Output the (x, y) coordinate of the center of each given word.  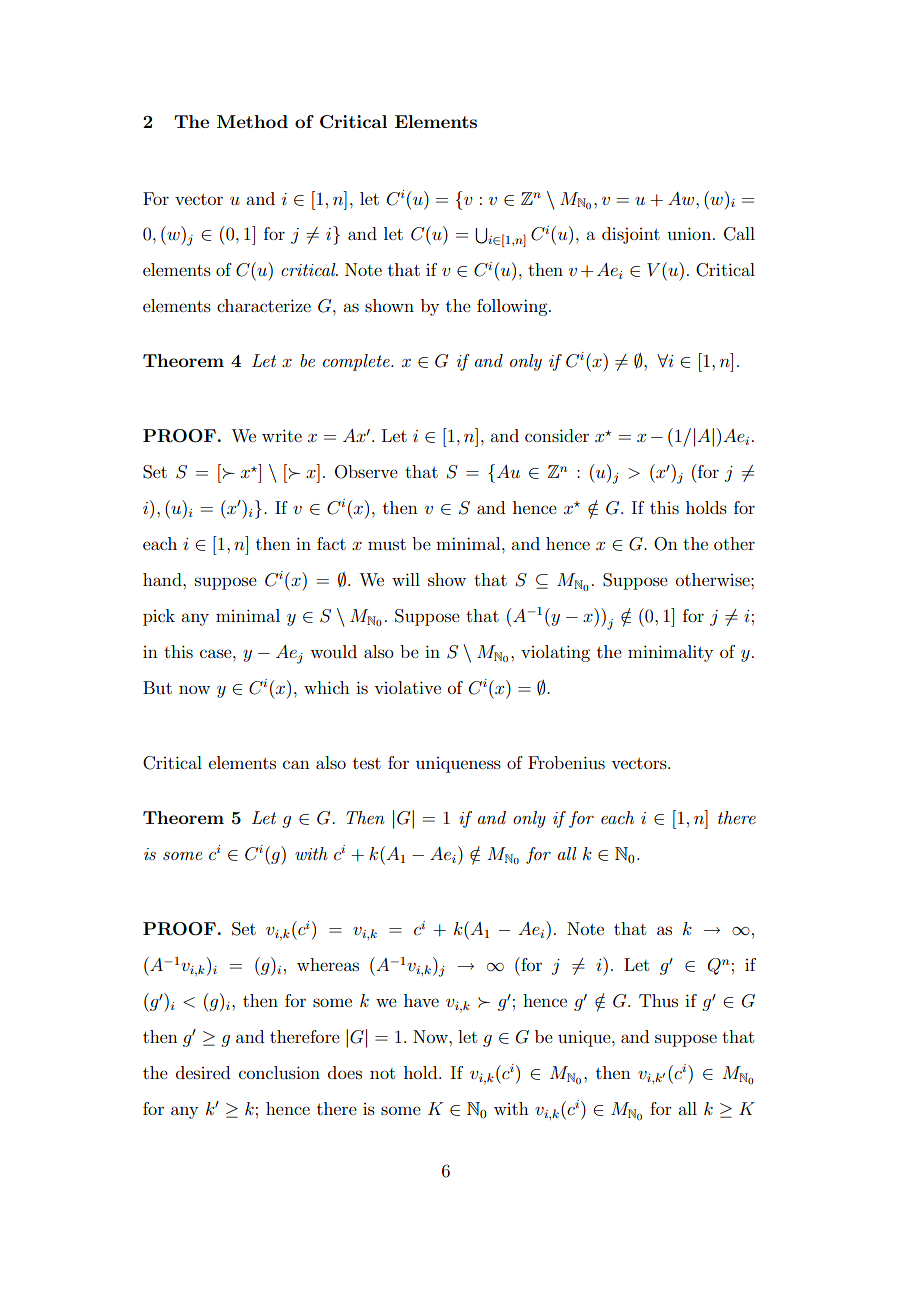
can (296, 764)
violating (555, 653)
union (689, 233)
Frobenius (566, 762)
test (367, 763)
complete (357, 362)
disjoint (631, 235)
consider (557, 435)
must (387, 544)
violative (407, 687)
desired (203, 1072)
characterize (264, 305)
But (157, 687)
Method (252, 121)
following (513, 307)
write (282, 435)
